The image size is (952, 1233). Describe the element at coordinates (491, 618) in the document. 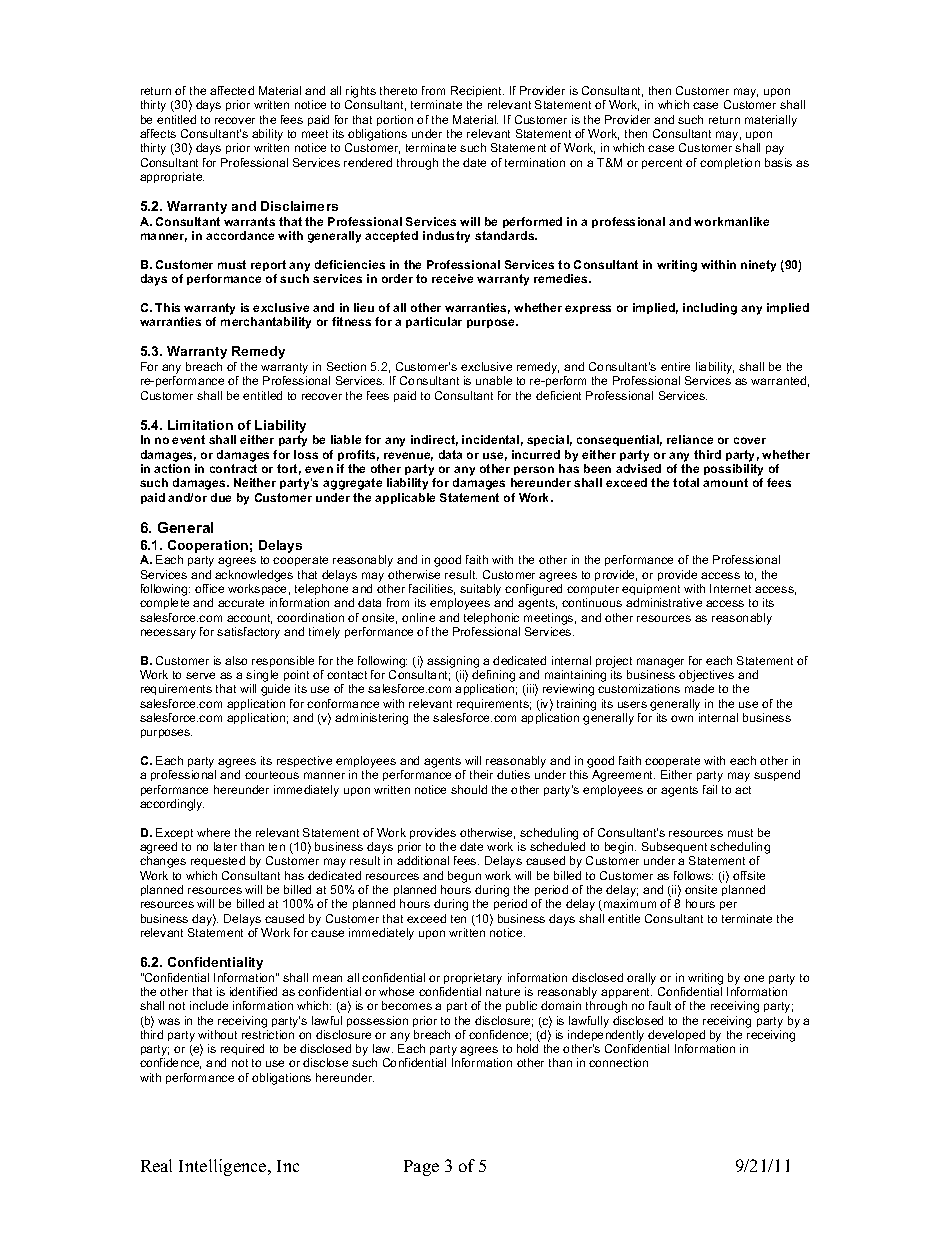

I see `telephonic` at that location.
